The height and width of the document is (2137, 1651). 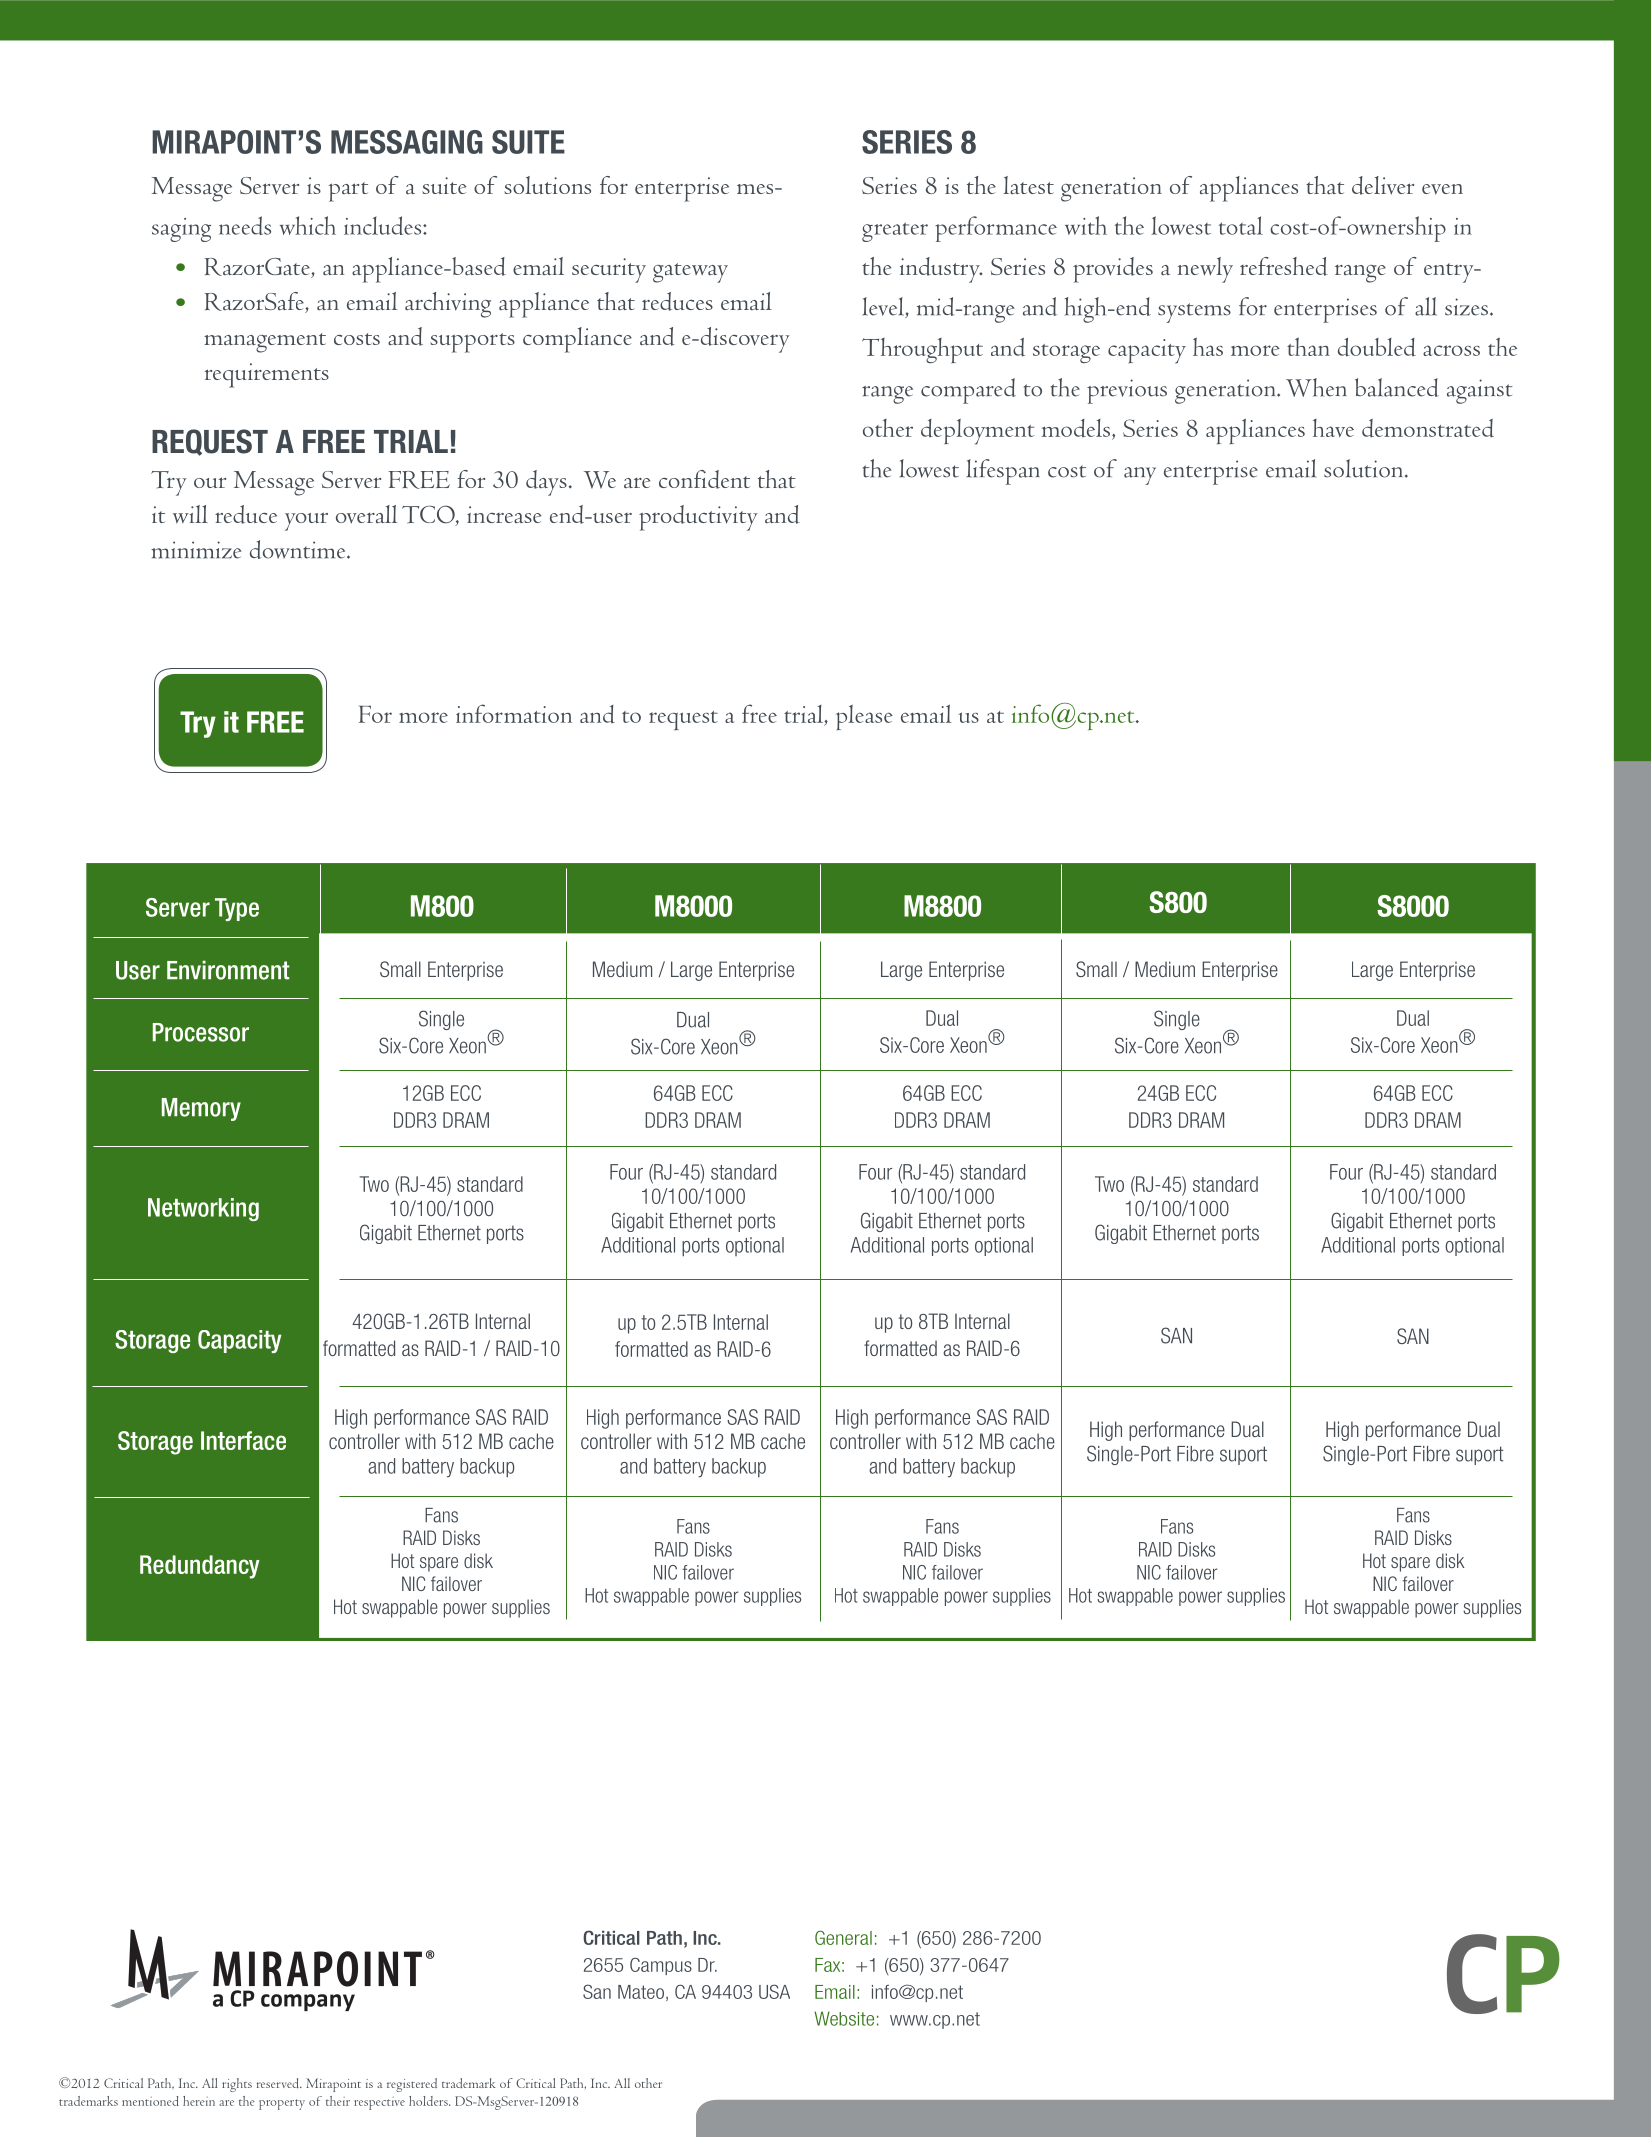 What do you see at coordinates (774, 1991) in the document?
I see `USA` at bounding box center [774, 1991].
